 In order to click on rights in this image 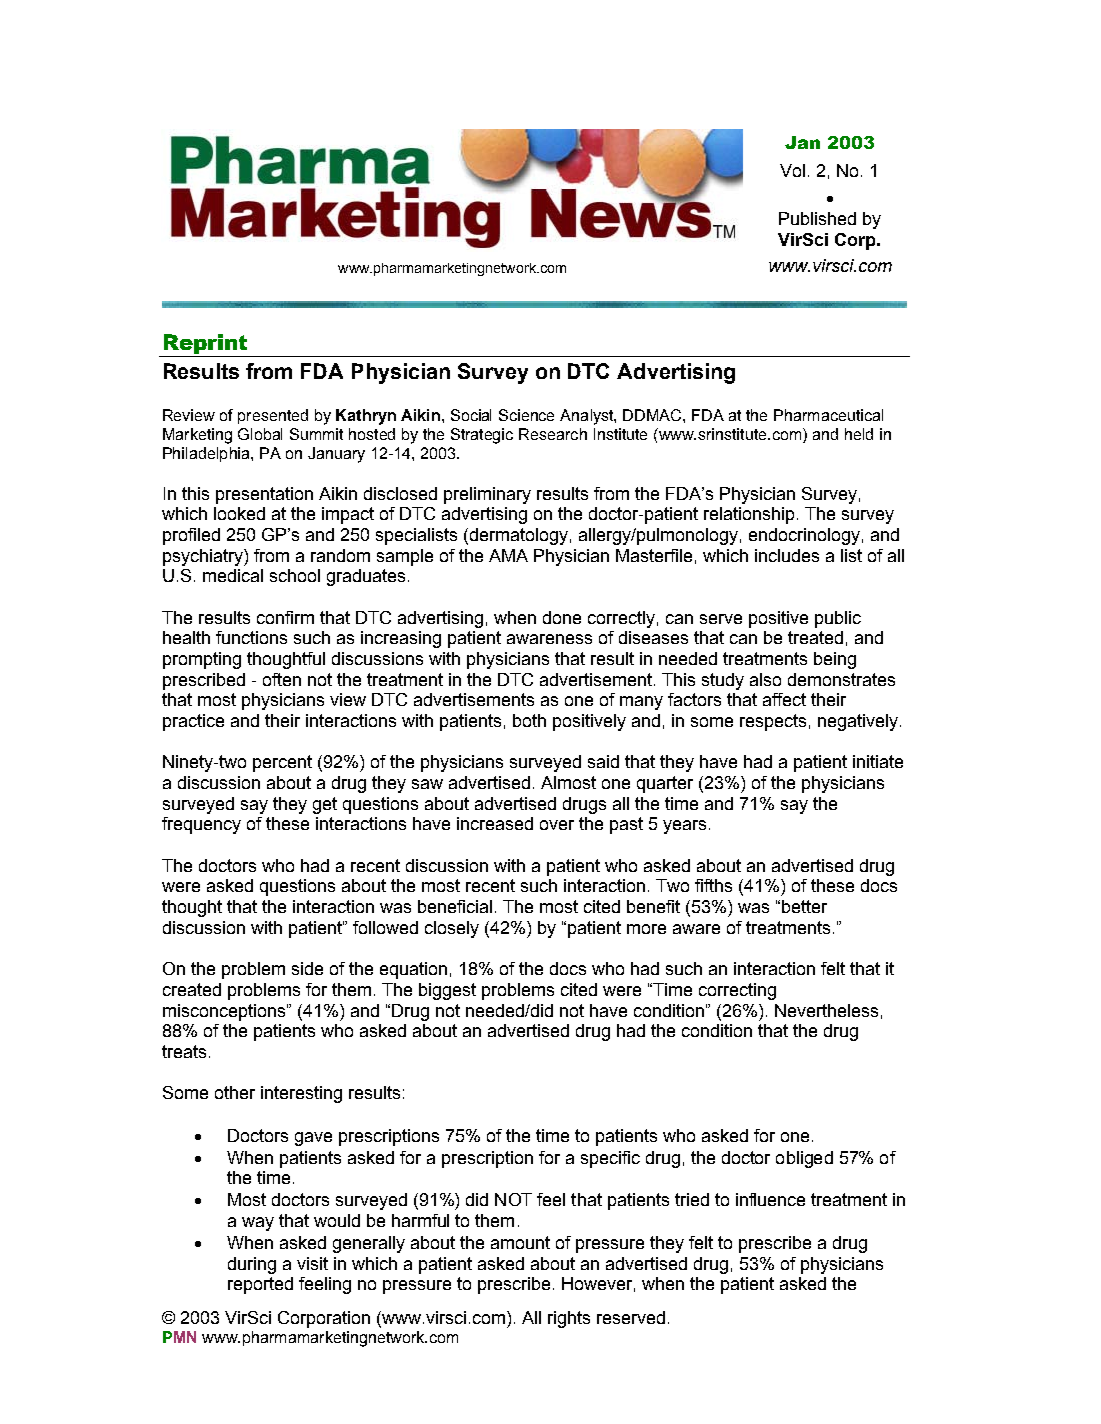, I will do `click(569, 1319)`.
